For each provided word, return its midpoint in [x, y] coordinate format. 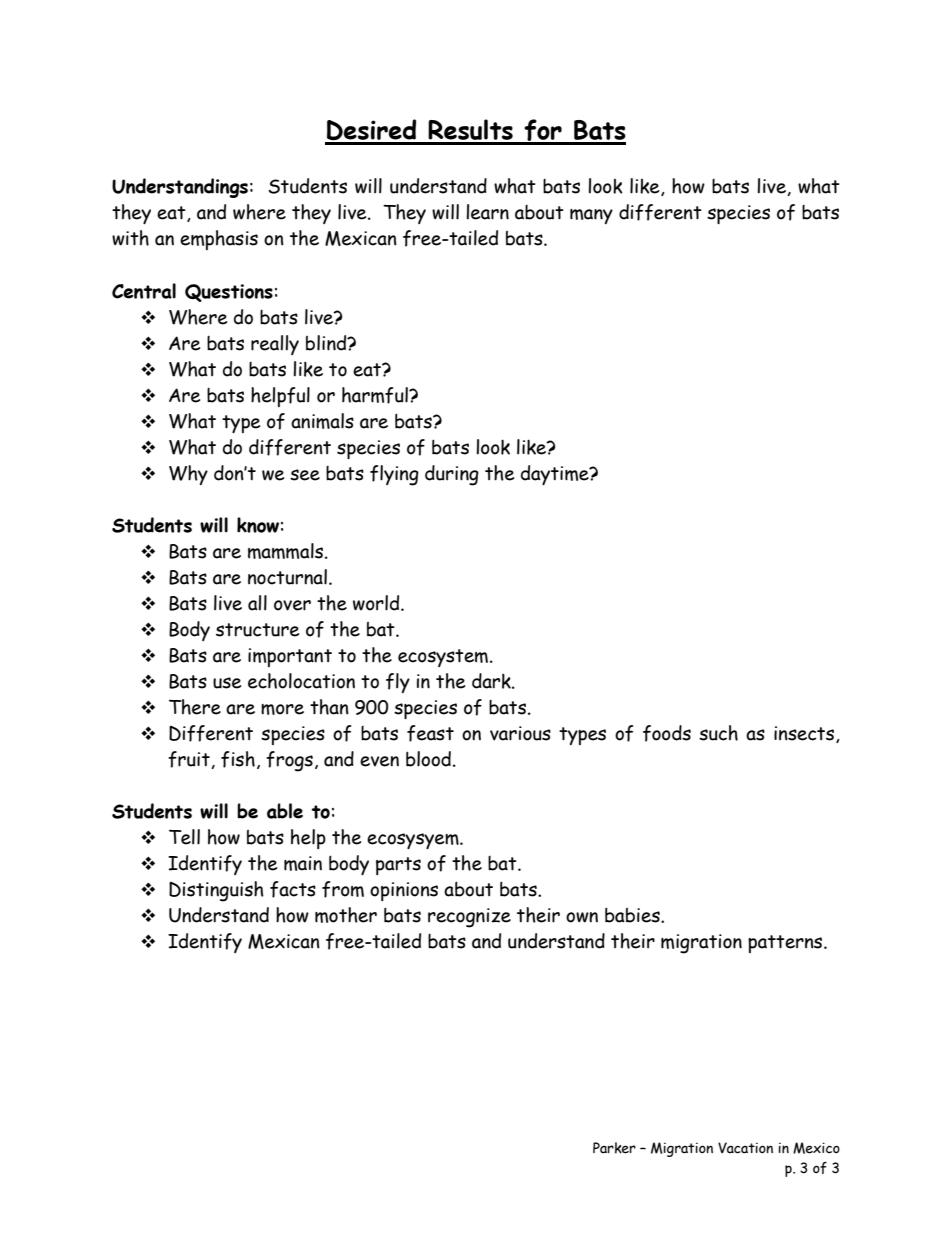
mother [346, 915]
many [591, 216]
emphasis [219, 240]
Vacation [745, 1148]
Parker [614, 1148]
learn [487, 212]
